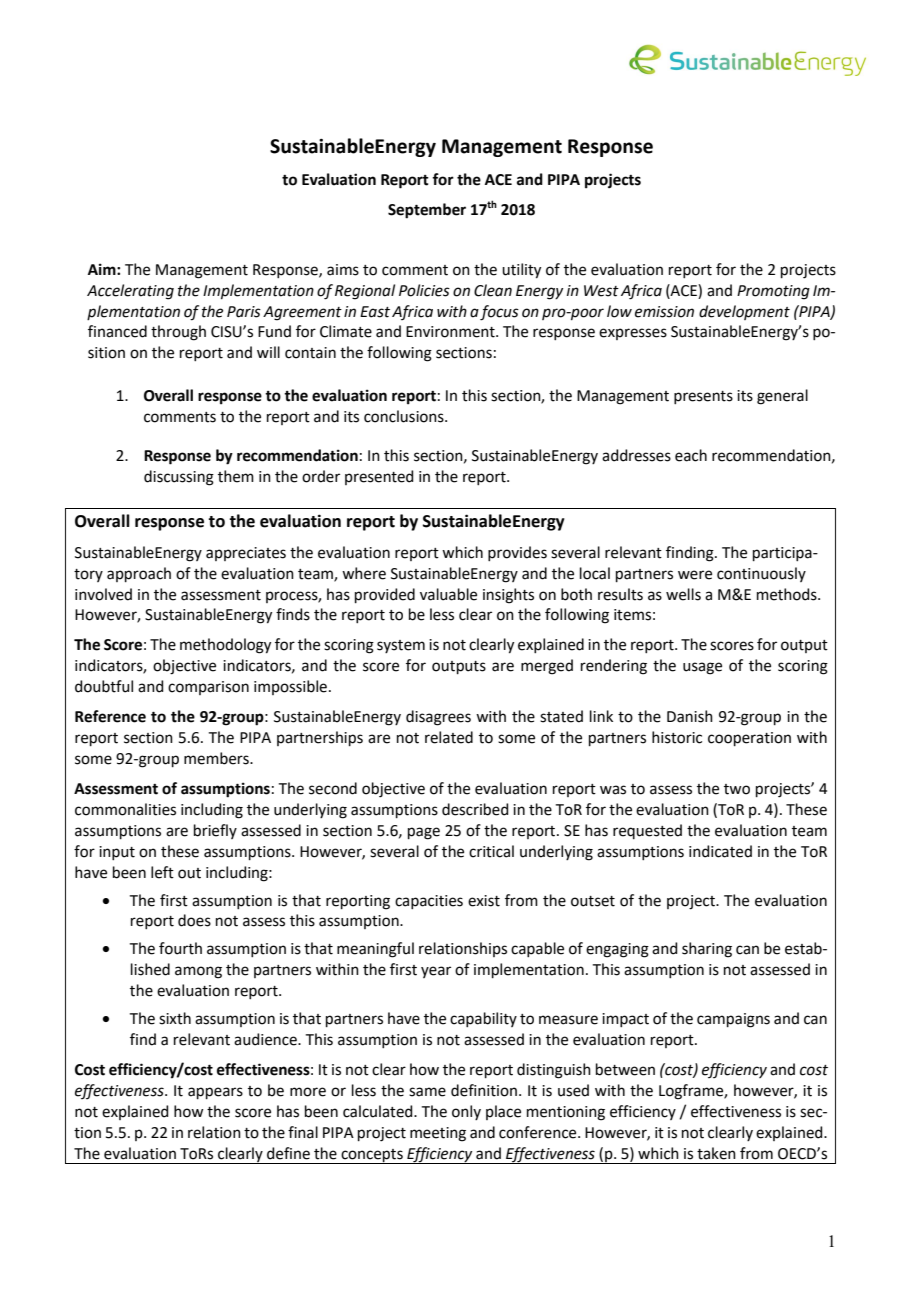  I want to click on provides, so click(517, 553).
